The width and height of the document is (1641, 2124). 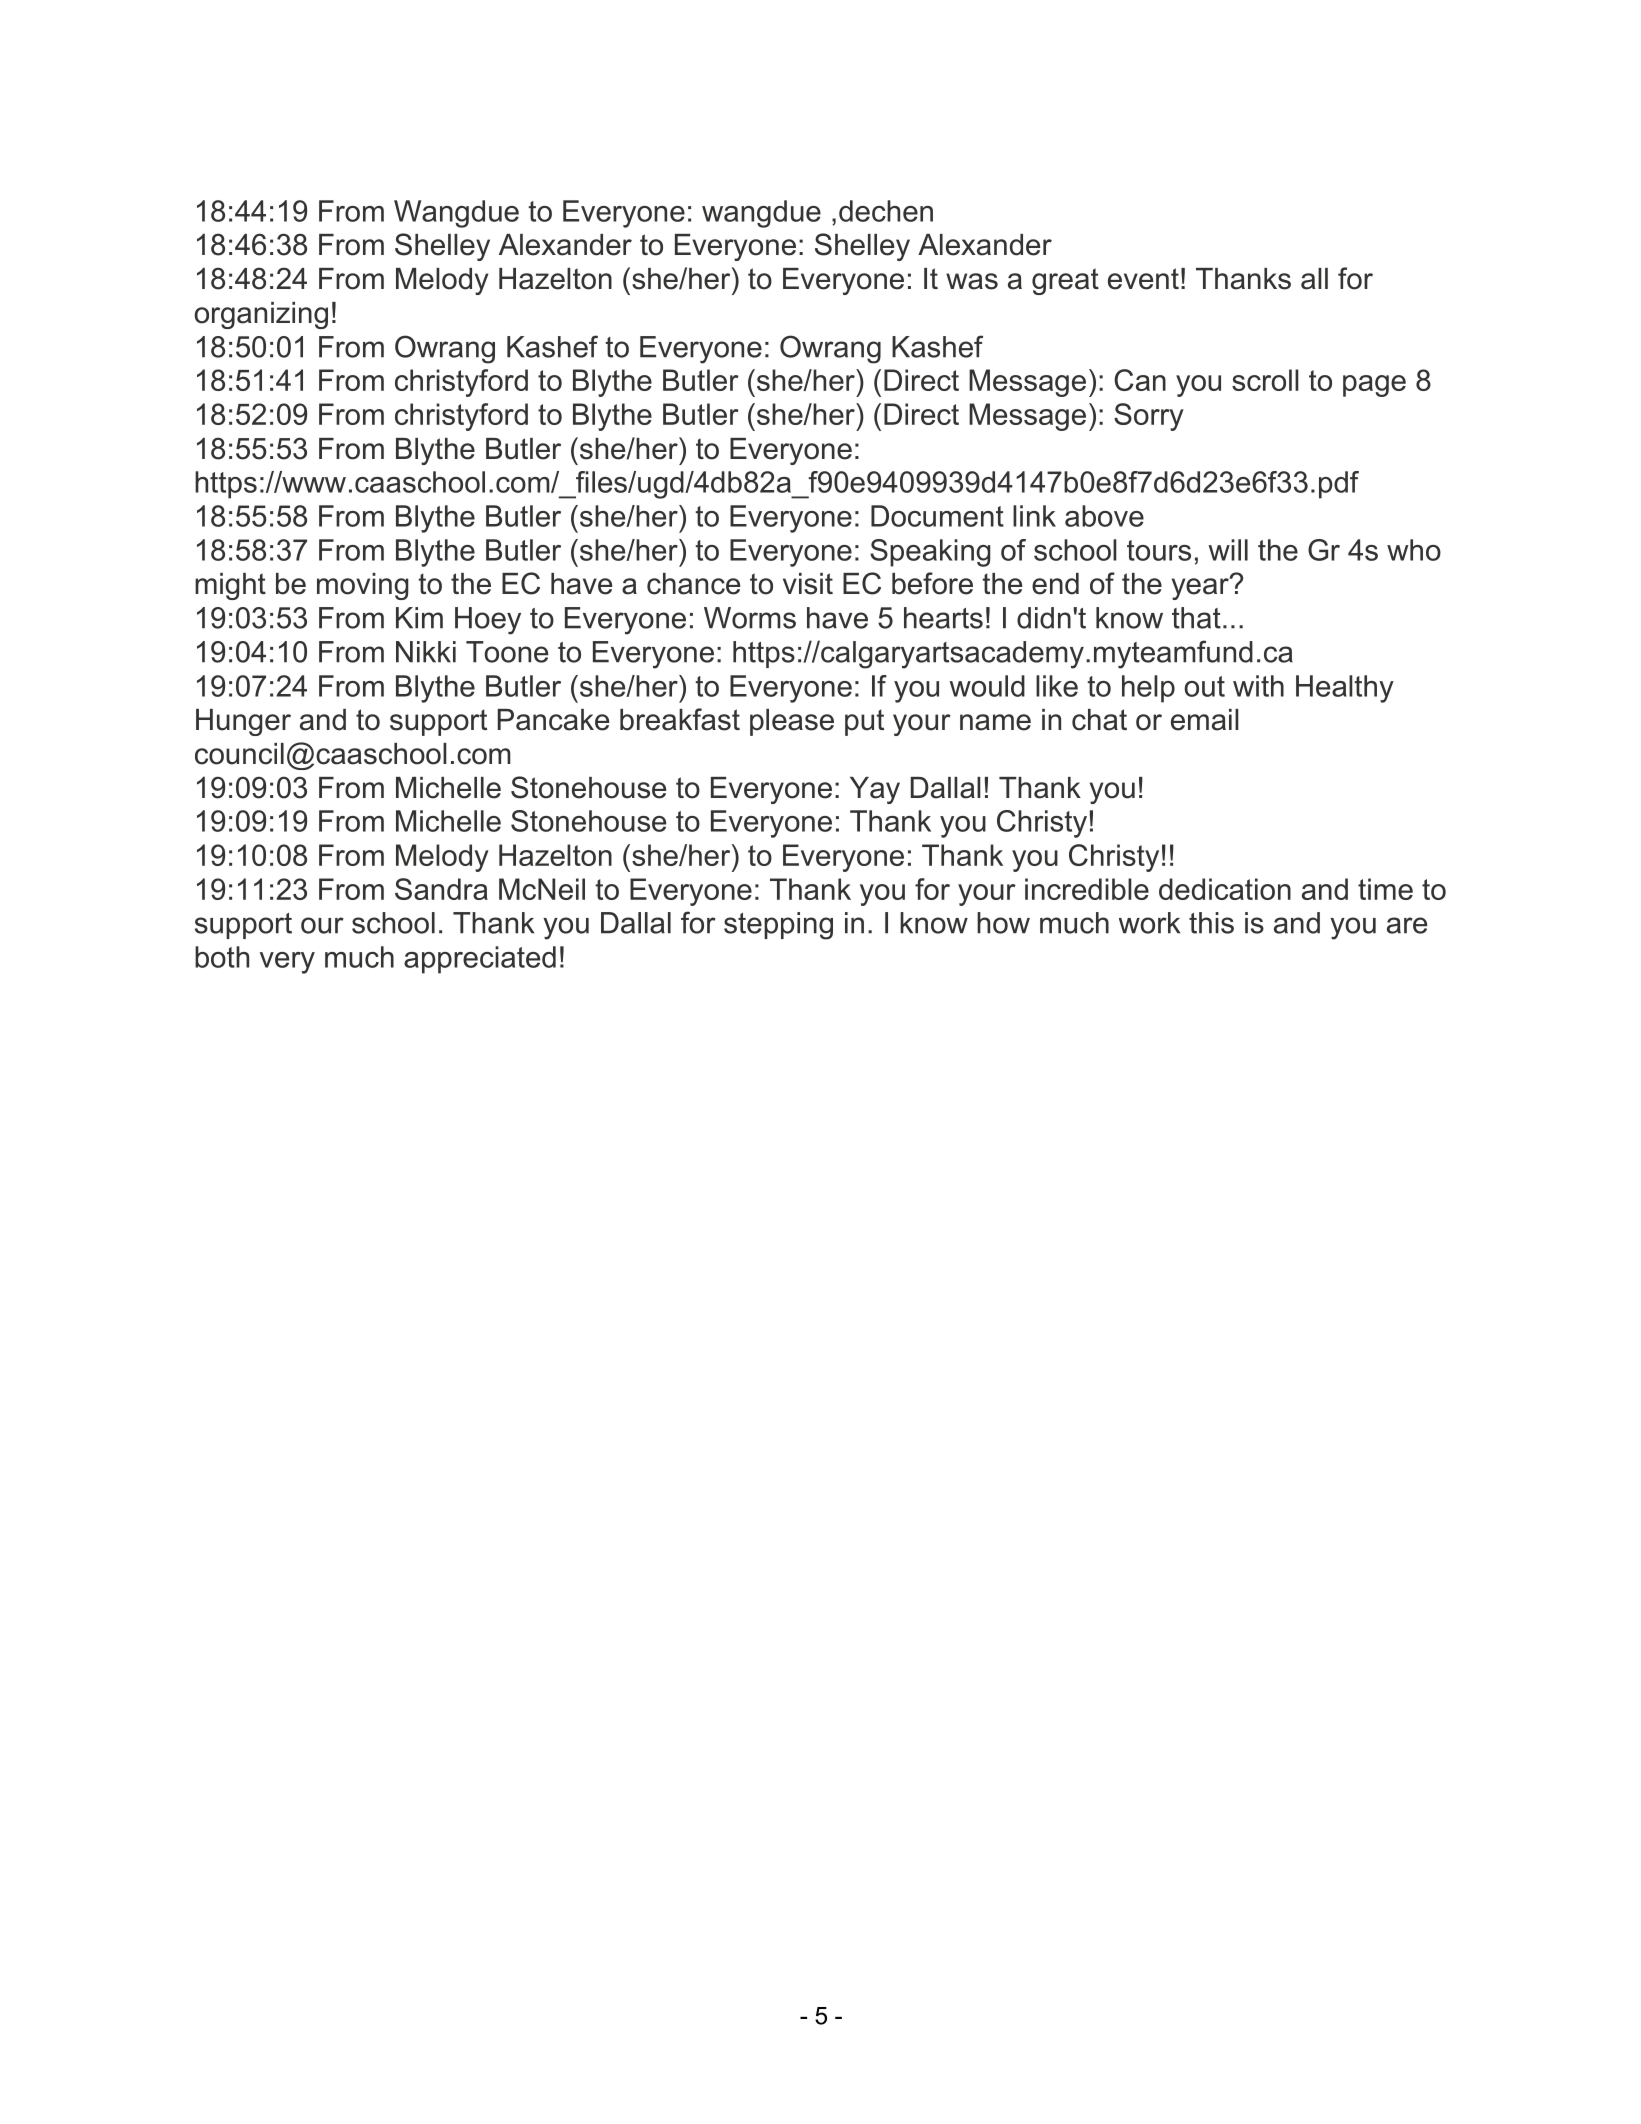 I want to click on was, so click(x=972, y=281).
